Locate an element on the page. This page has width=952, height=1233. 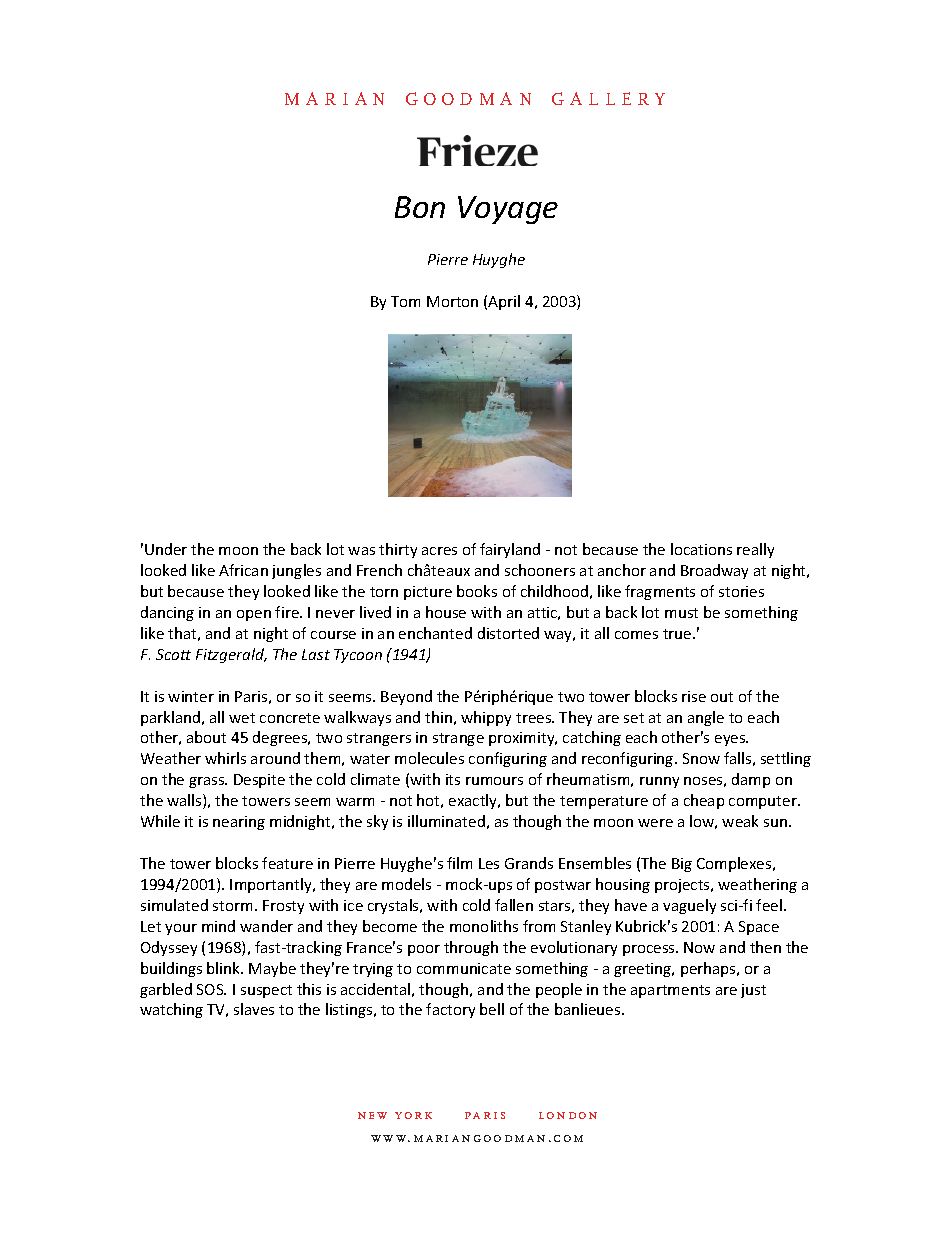
acres is located at coordinates (439, 551).
